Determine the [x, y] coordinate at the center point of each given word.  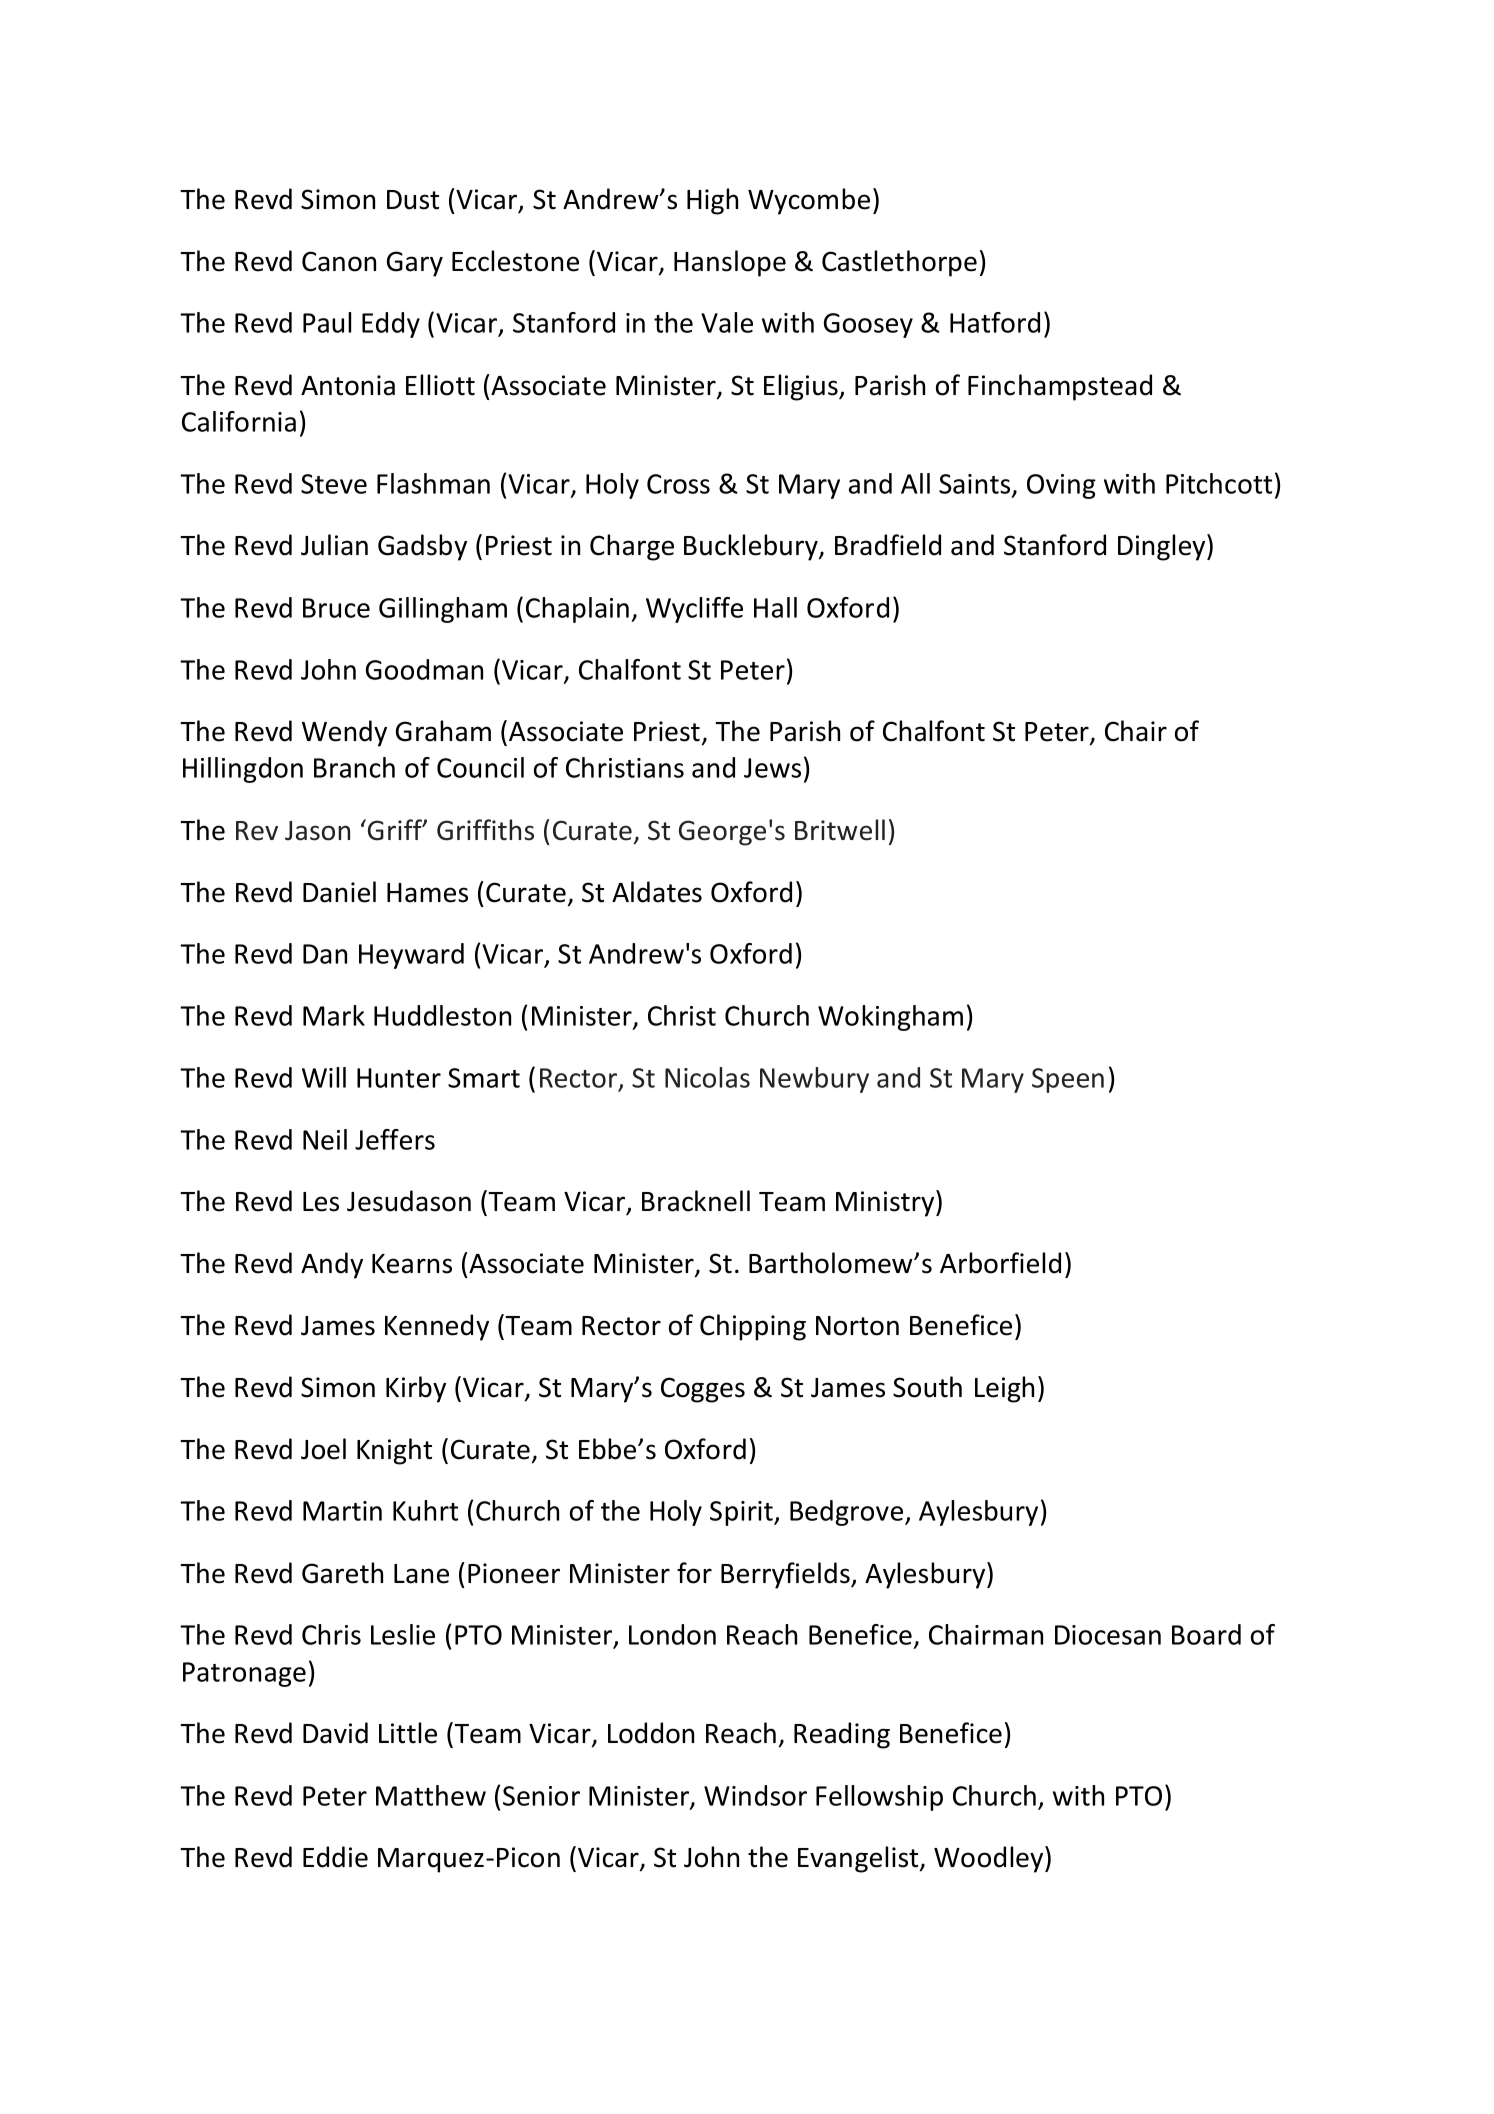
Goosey [868, 325]
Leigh [1004, 1389]
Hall [775, 607]
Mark [334, 1015]
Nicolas [707, 1077]
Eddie [335, 1857]
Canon [339, 261]
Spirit [742, 1513]
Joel [323, 1449]
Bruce [336, 608]
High [712, 201]
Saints [976, 485]
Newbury [814, 1080]
